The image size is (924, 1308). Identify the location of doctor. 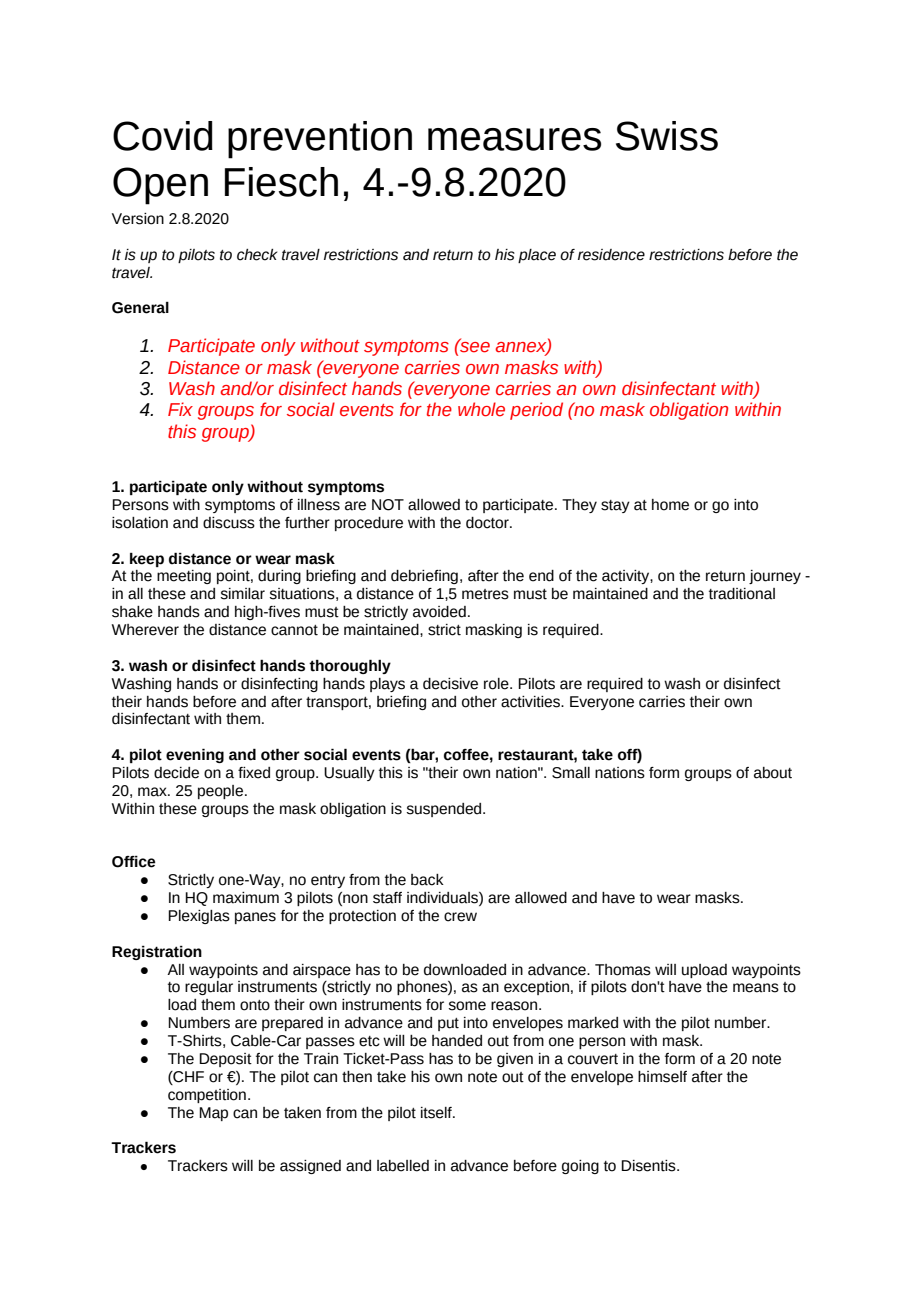
(488, 523).
